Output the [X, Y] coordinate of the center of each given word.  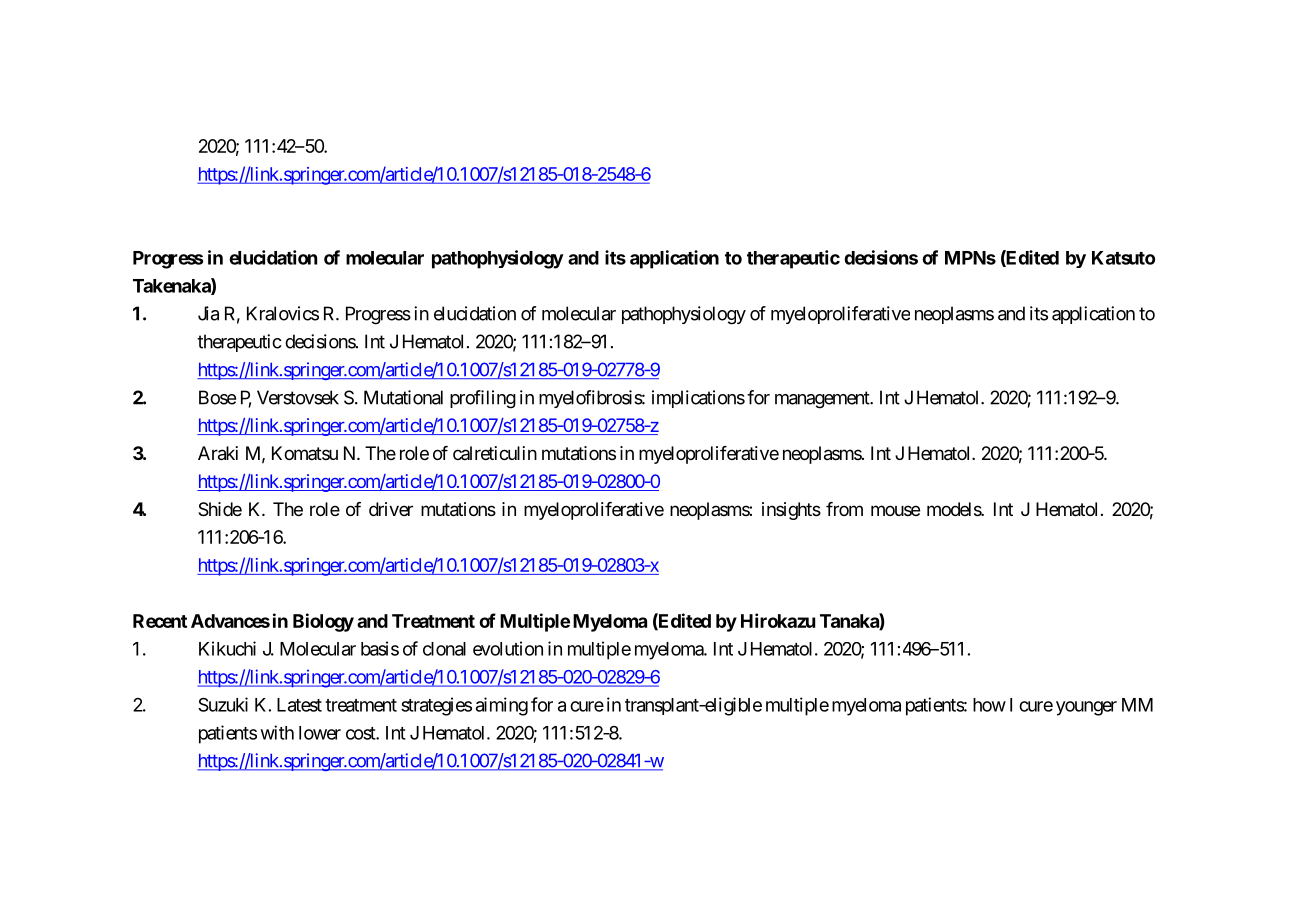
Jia [208, 313]
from [844, 509]
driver [391, 509]
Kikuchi [227, 648]
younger [1086, 708]
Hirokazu [778, 620]
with [277, 732]
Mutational [403, 397]
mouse [895, 510]
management [823, 400]
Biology [323, 622]
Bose [217, 397]
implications [698, 399]
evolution [508, 648]
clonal [444, 649]
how [989, 705]
